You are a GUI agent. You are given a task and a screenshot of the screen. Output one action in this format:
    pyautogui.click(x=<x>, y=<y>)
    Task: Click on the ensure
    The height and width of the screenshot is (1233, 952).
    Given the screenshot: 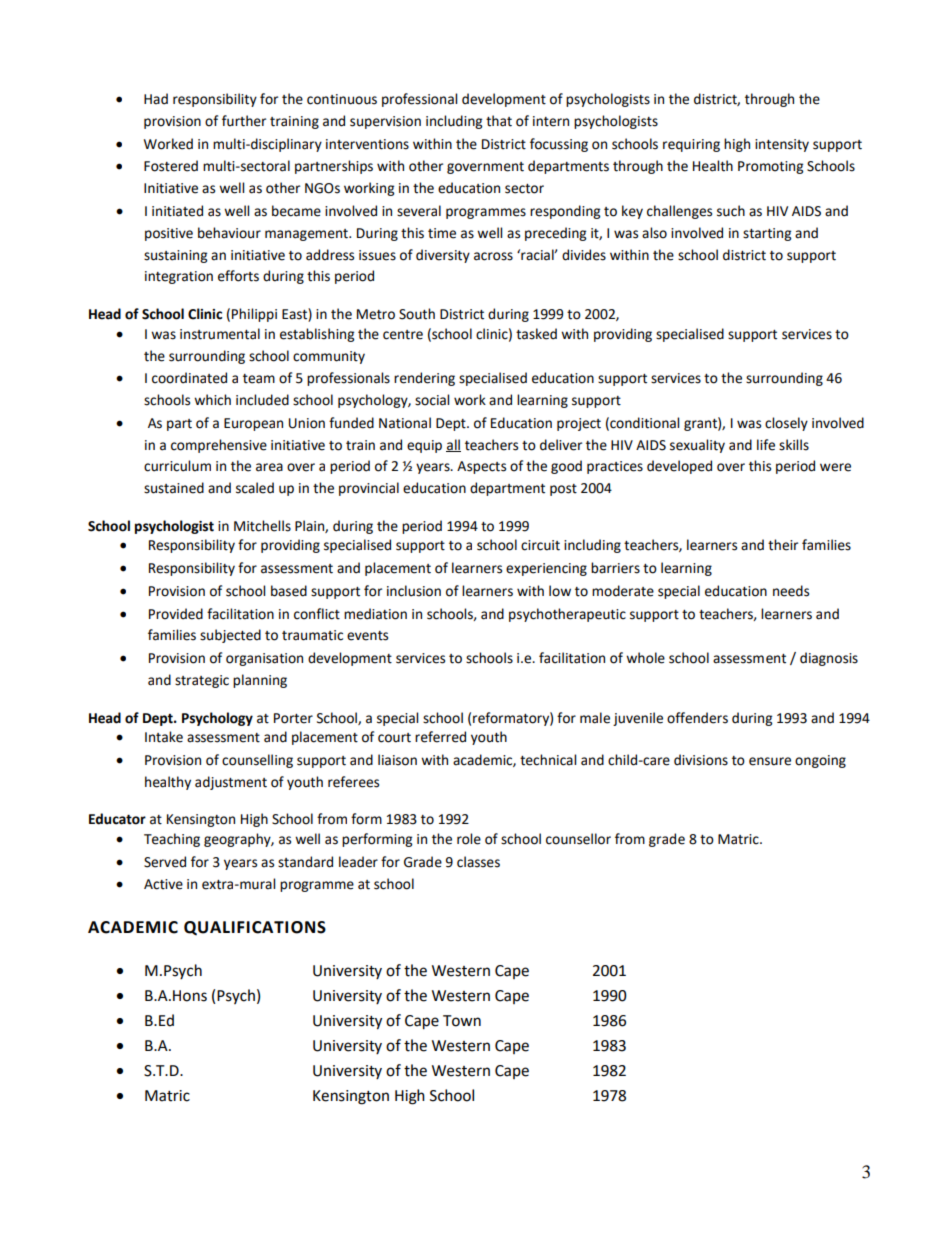 What is the action you would take?
    pyautogui.click(x=770, y=761)
